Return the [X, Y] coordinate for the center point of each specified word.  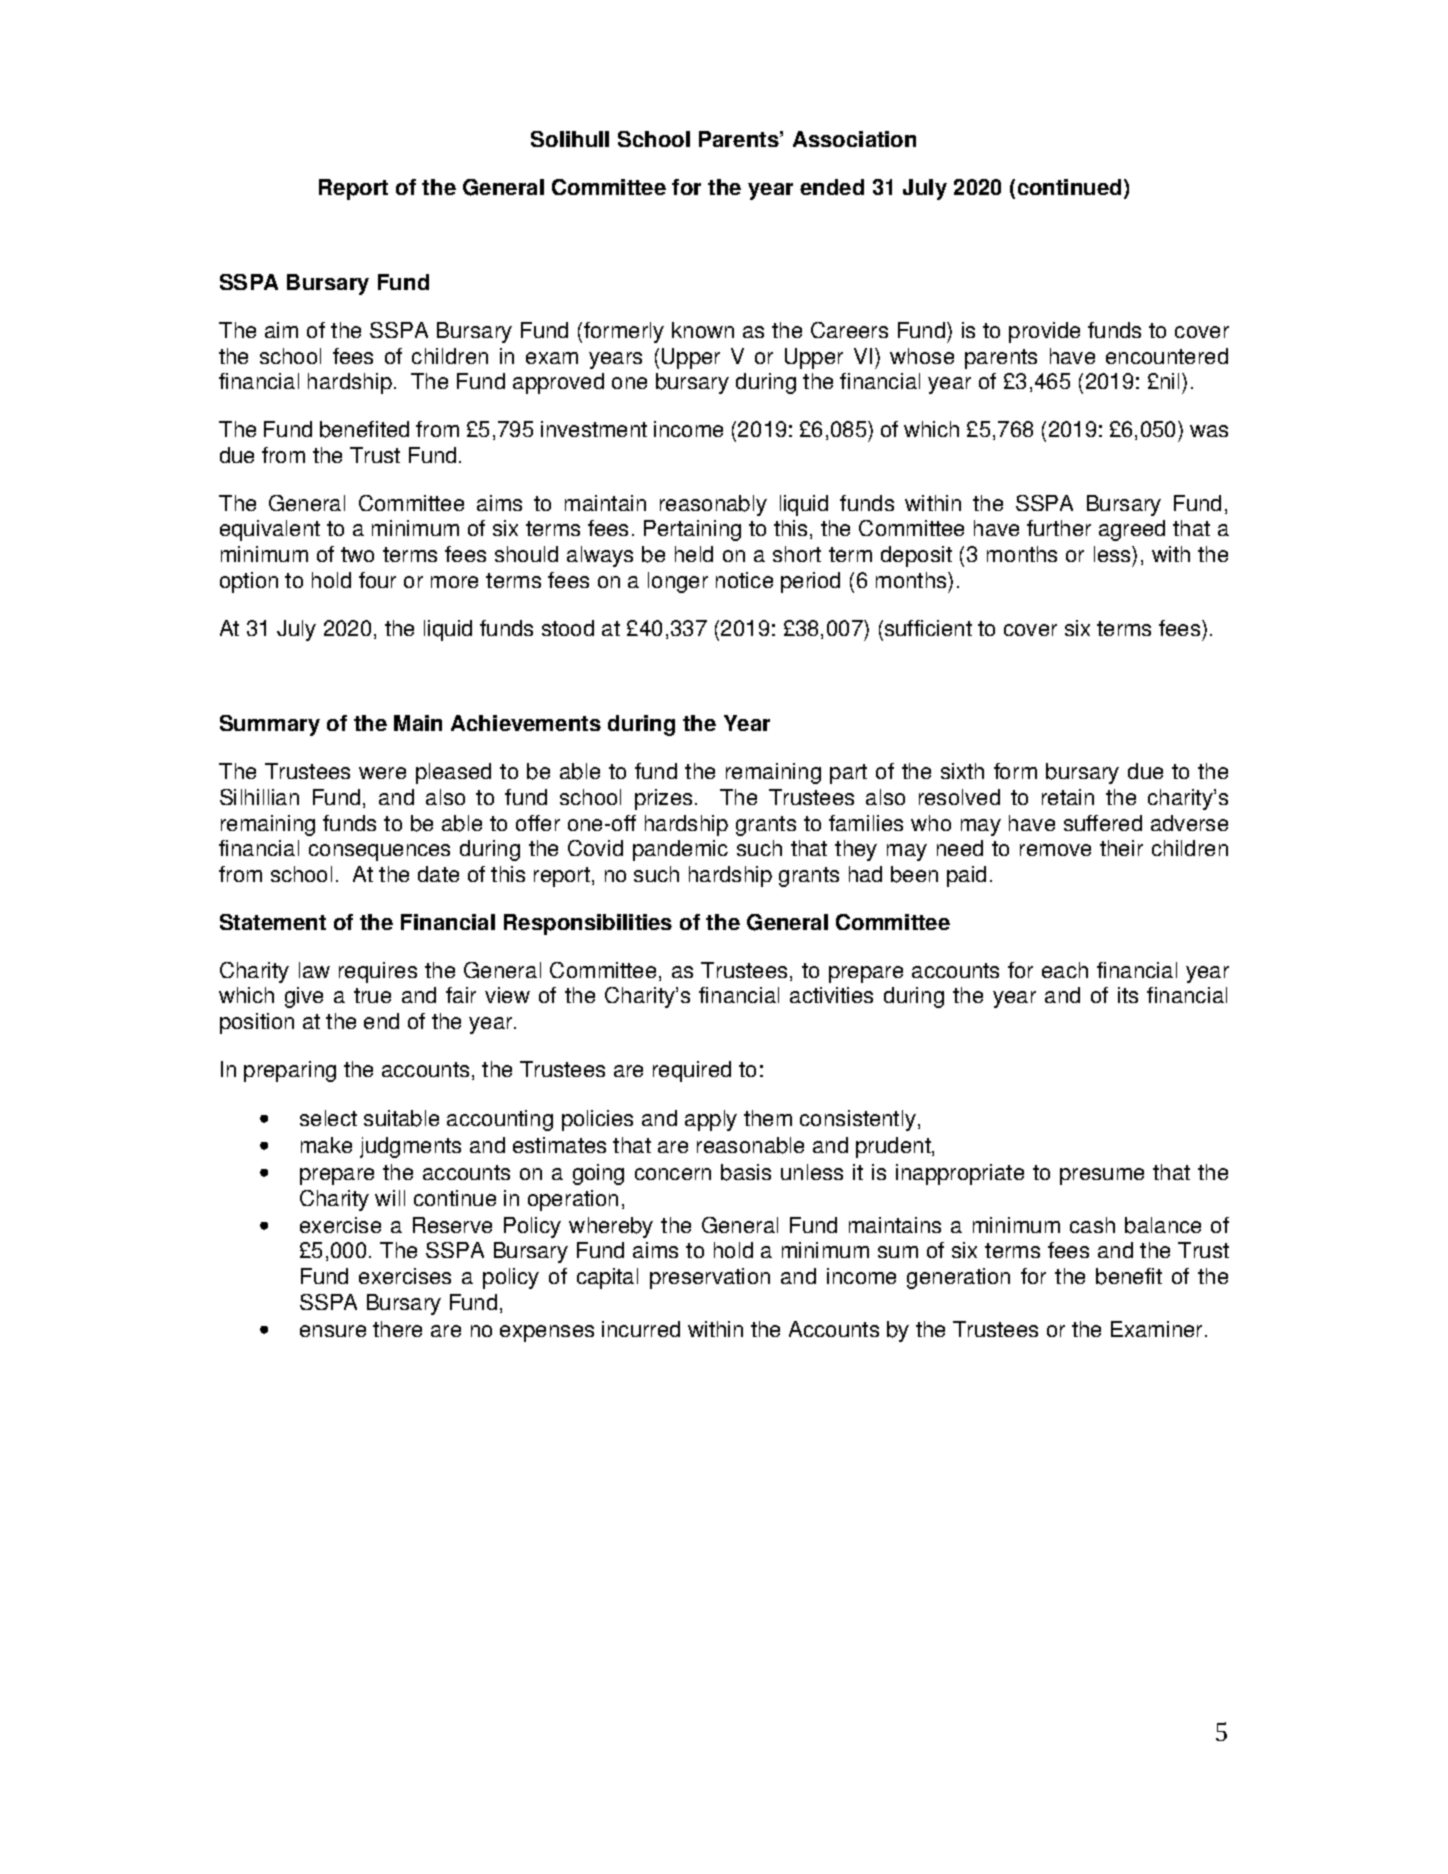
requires [378, 972]
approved [558, 383]
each [1065, 970]
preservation [710, 1278]
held [694, 554]
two [357, 554]
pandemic [680, 850]
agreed [1132, 530]
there [397, 1329]
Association [854, 139]
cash [1092, 1225]
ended [832, 187]
